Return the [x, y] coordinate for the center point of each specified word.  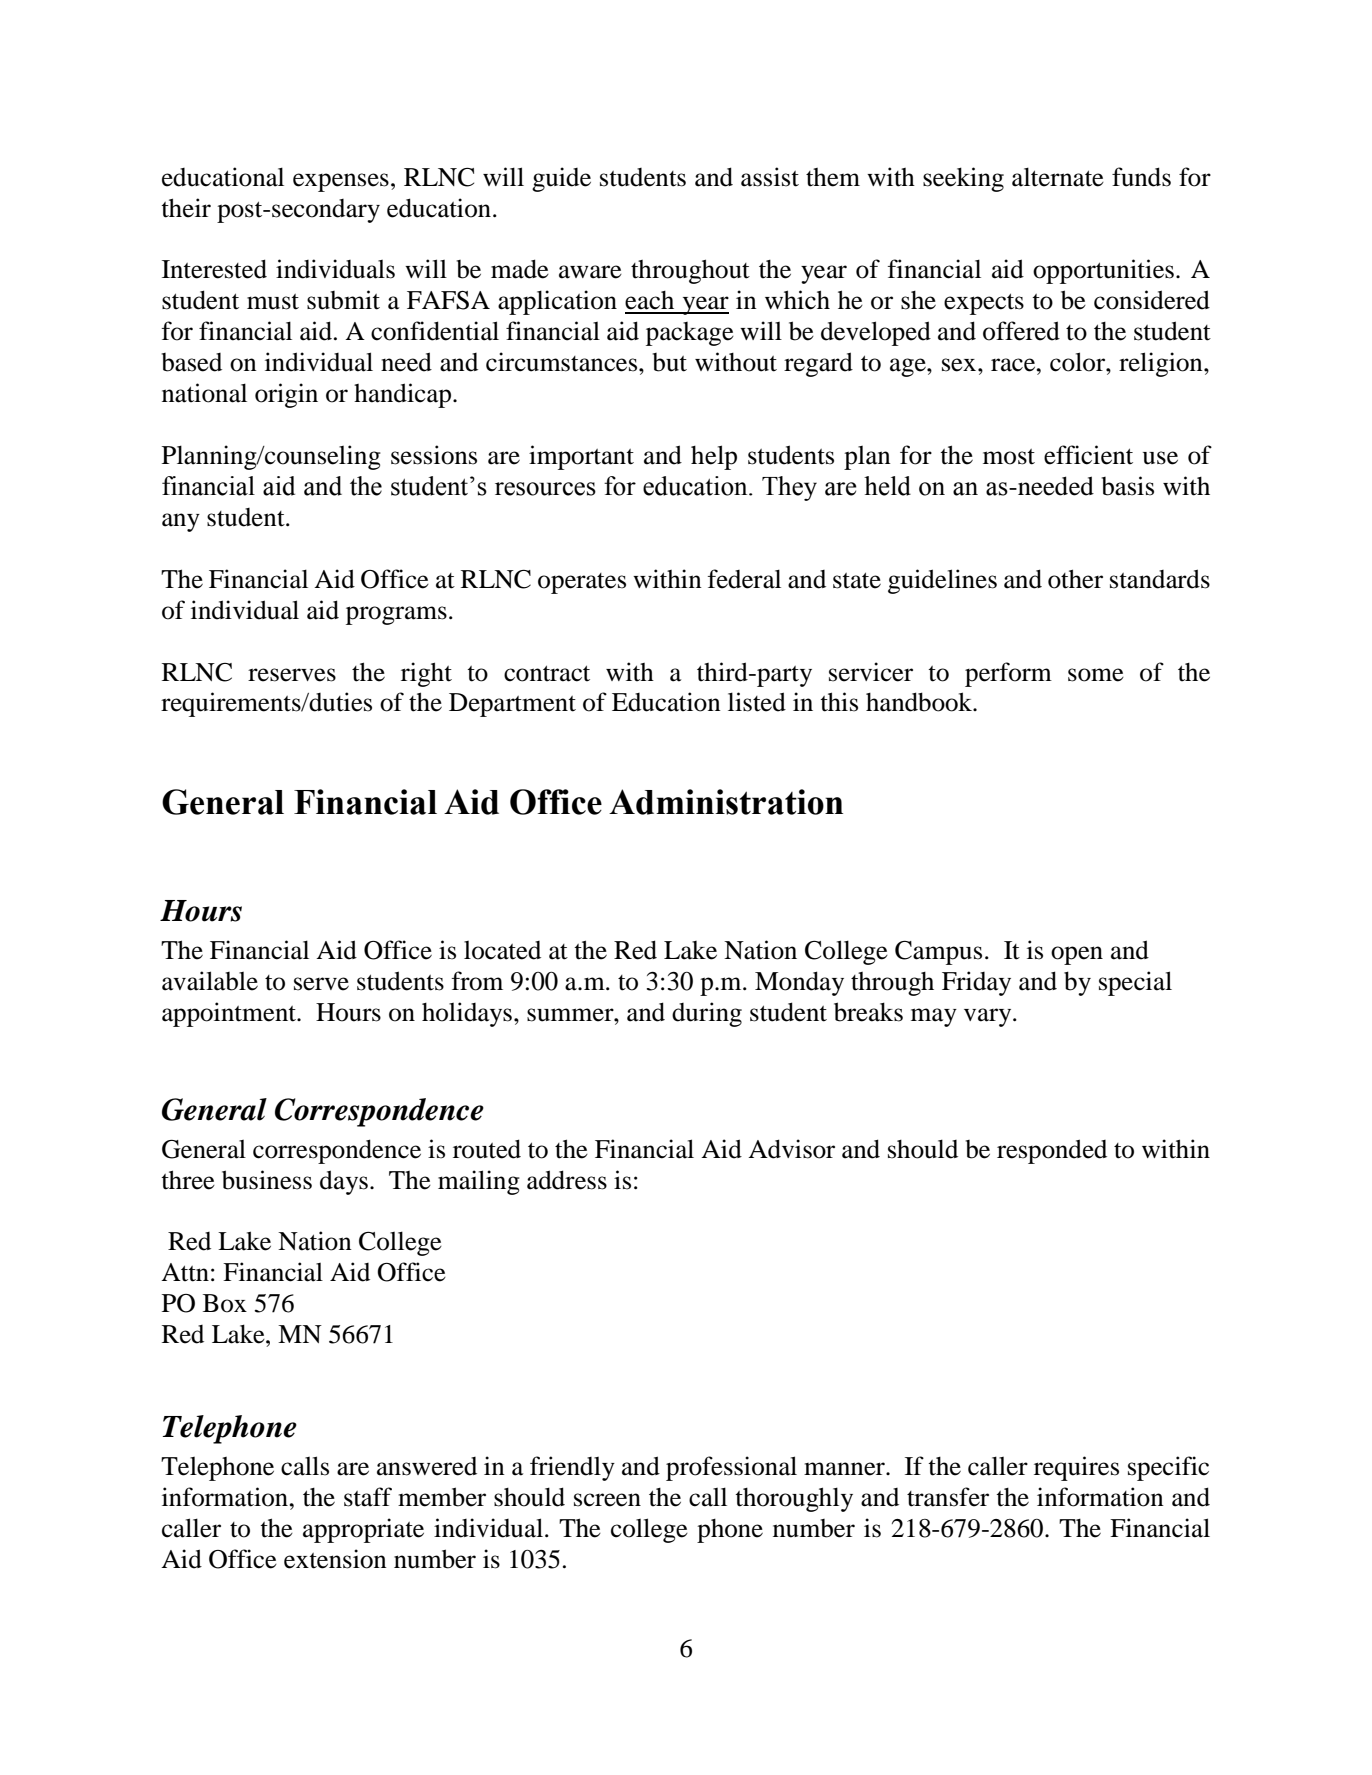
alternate [1058, 177]
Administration [726, 802]
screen [607, 1500]
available [210, 981]
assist [770, 177]
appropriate [363, 1530]
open [1077, 955]
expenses [341, 182]
